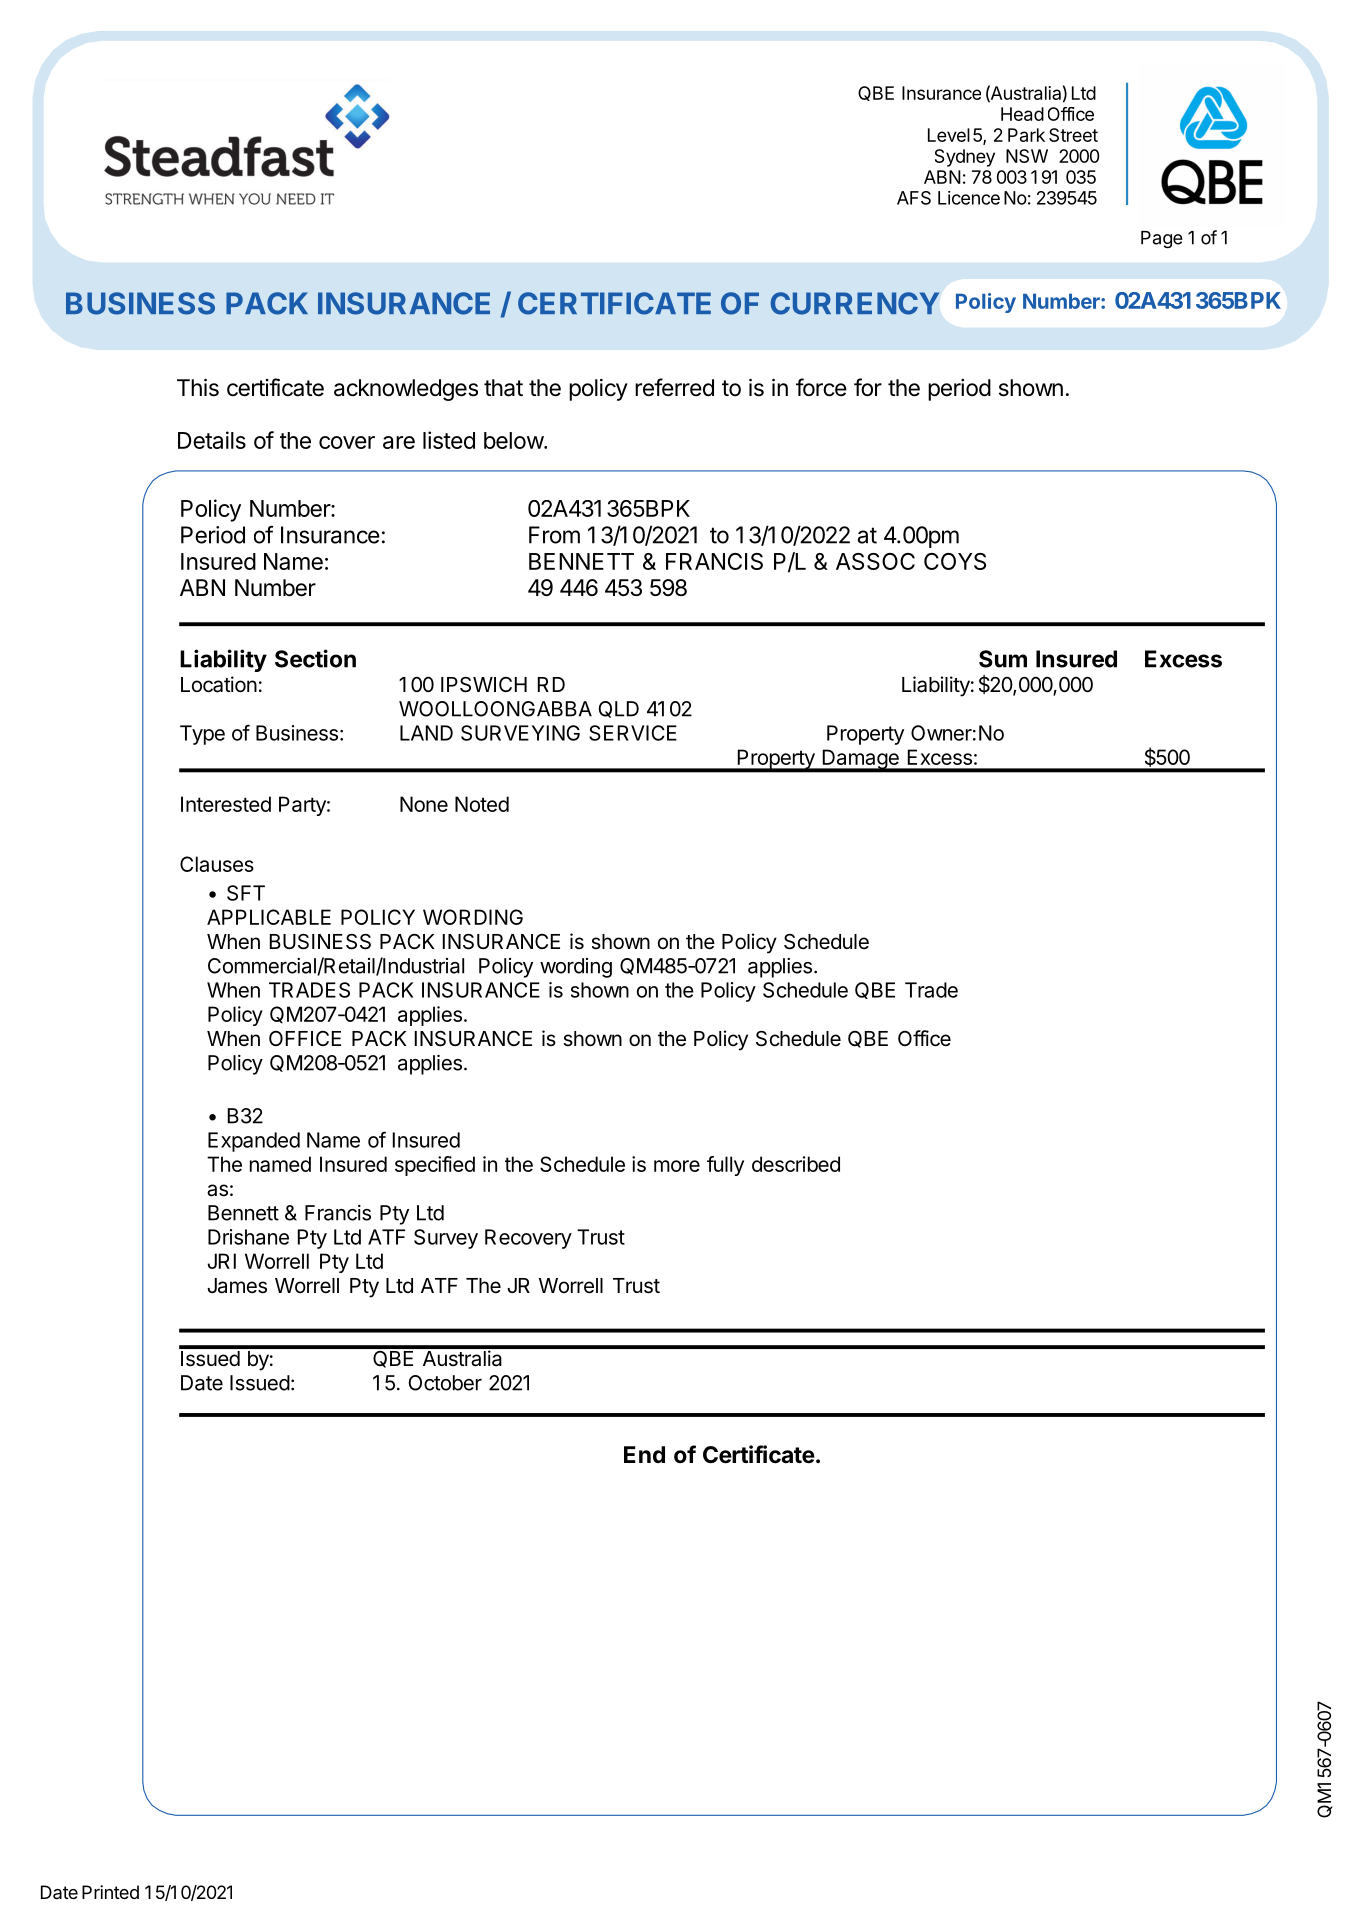 This image has width=1367, height=1930. What do you see at coordinates (674, 387) in the image?
I see `referred` at bounding box center [674, 387].
